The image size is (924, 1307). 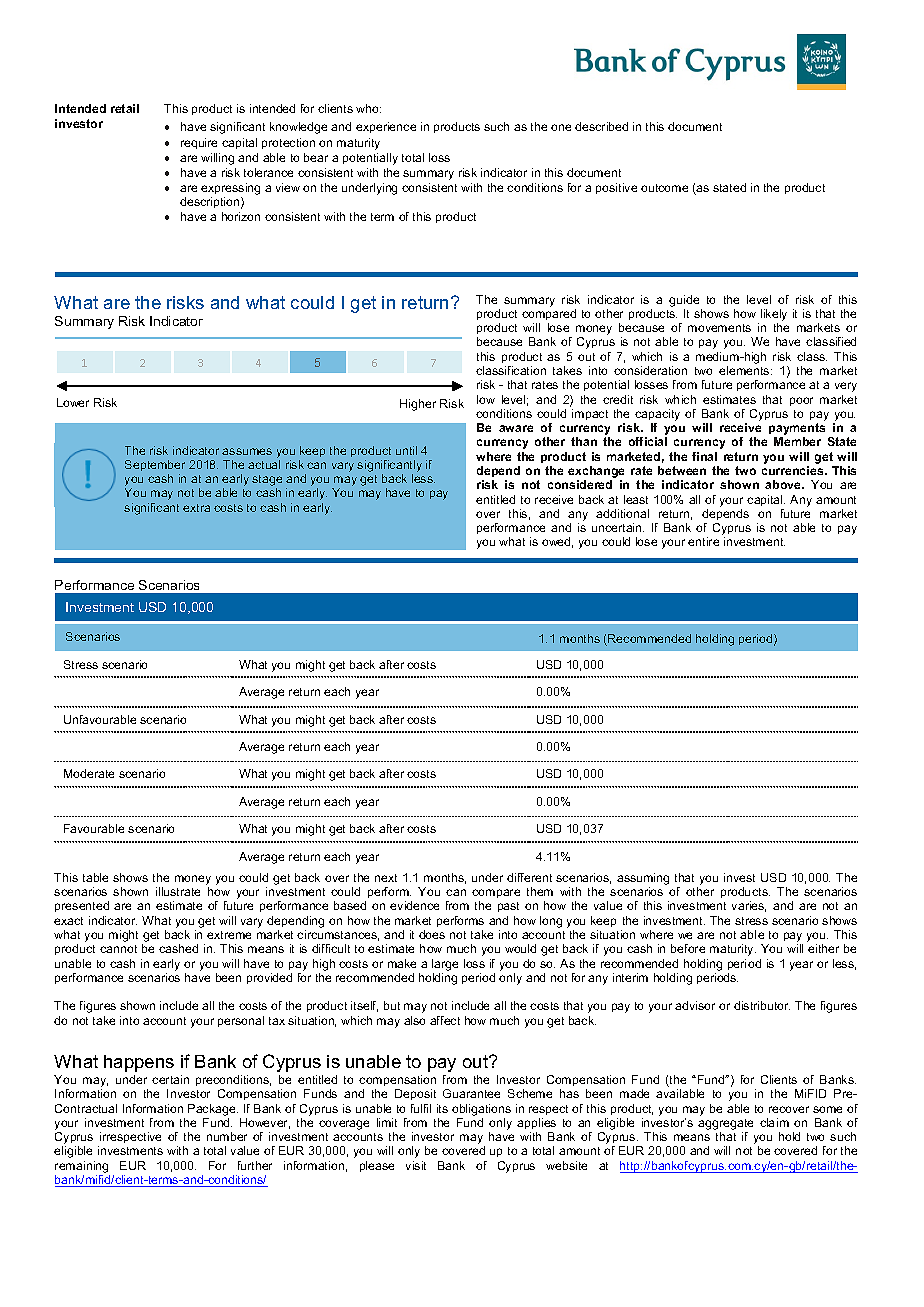 I want to click on extra, so click(x=196, y=508).
